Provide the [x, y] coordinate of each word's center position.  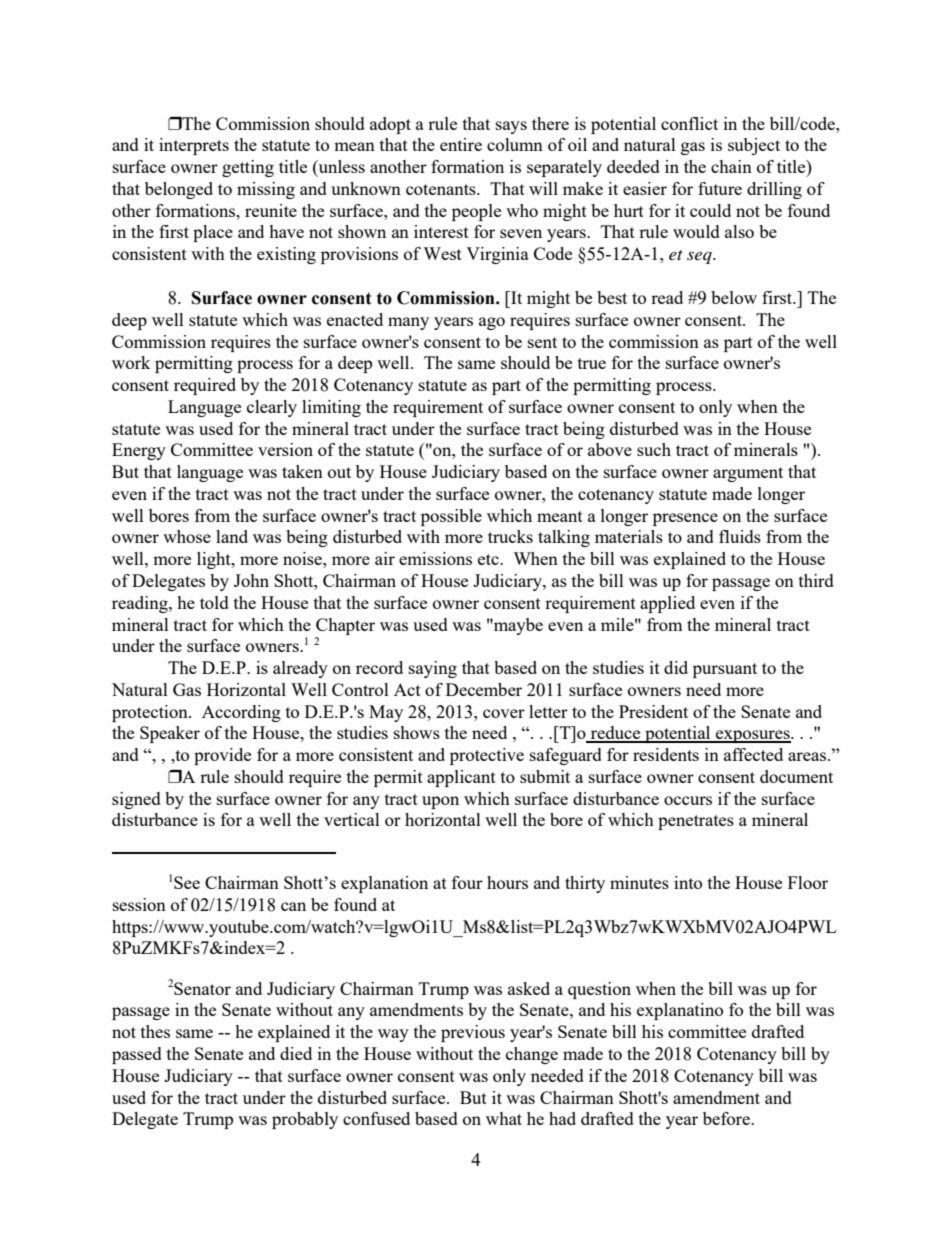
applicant [461, 778]
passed [137, 1055]
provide [222, 756]
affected [753, 754]
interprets [194, 146]
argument [748, 474]
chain [731, 166]
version [285, 449]
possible [451, 517]
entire [461, 144]
